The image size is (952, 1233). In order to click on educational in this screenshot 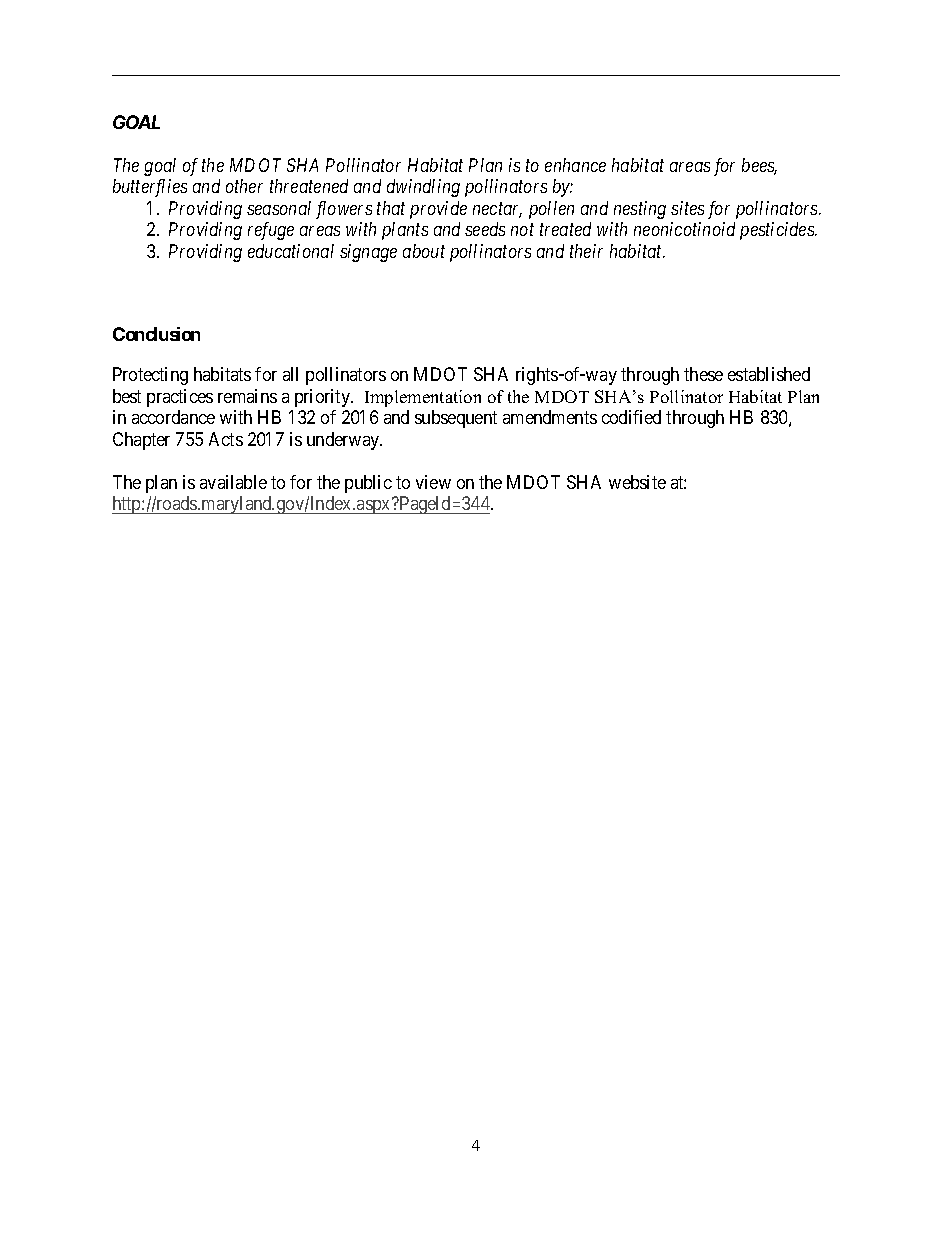, I will do `click(291, 251)`.
